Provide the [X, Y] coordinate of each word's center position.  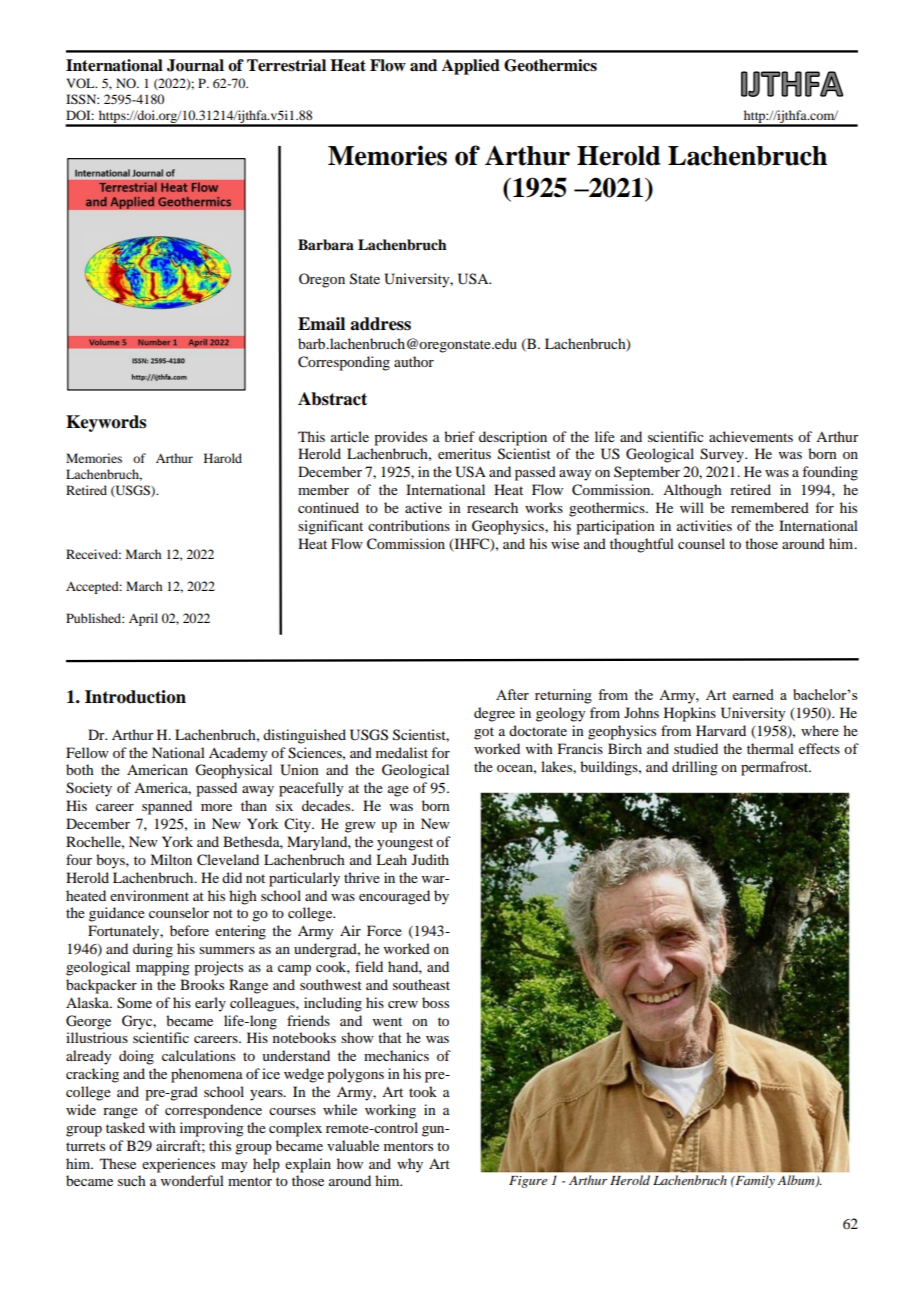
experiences [178, 1165]
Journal [195, 65]
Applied [471, 67]
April [143, 619]
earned [753, 694]
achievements [751, 436]
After [512, 694]
